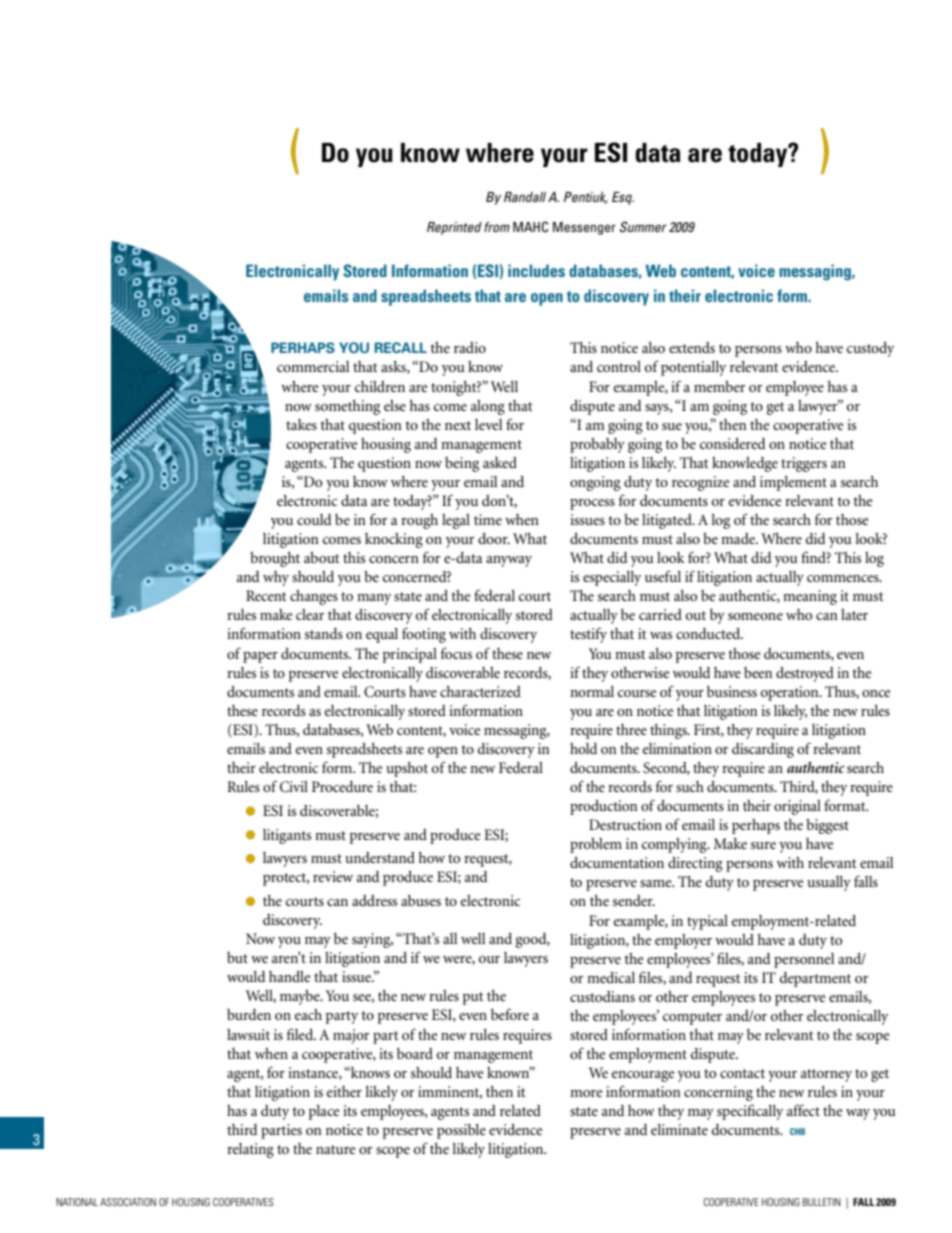  I want to click on paper, so click(260, 657).
